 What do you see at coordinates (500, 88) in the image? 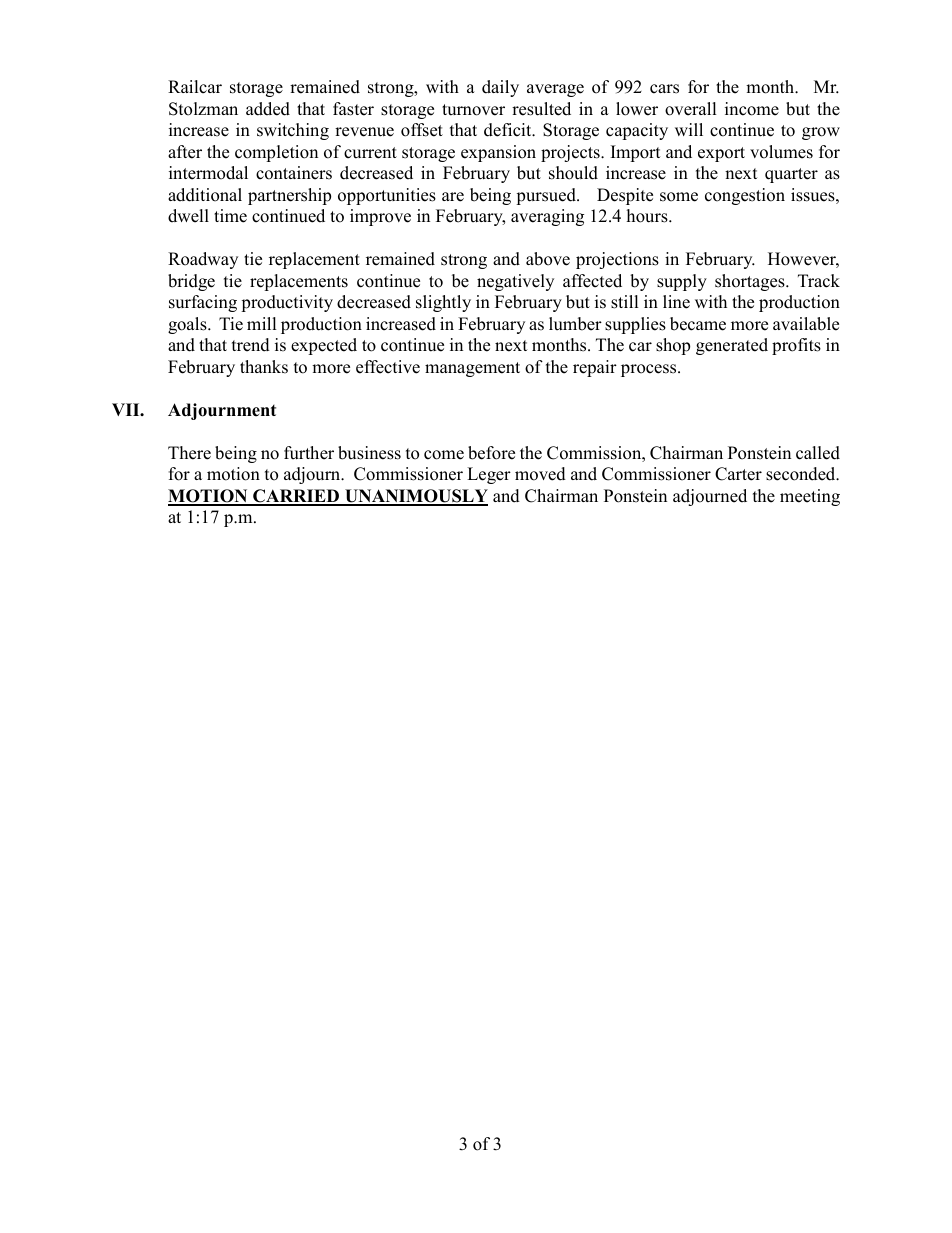
I see `daily` at bounding box center [500, 88].
